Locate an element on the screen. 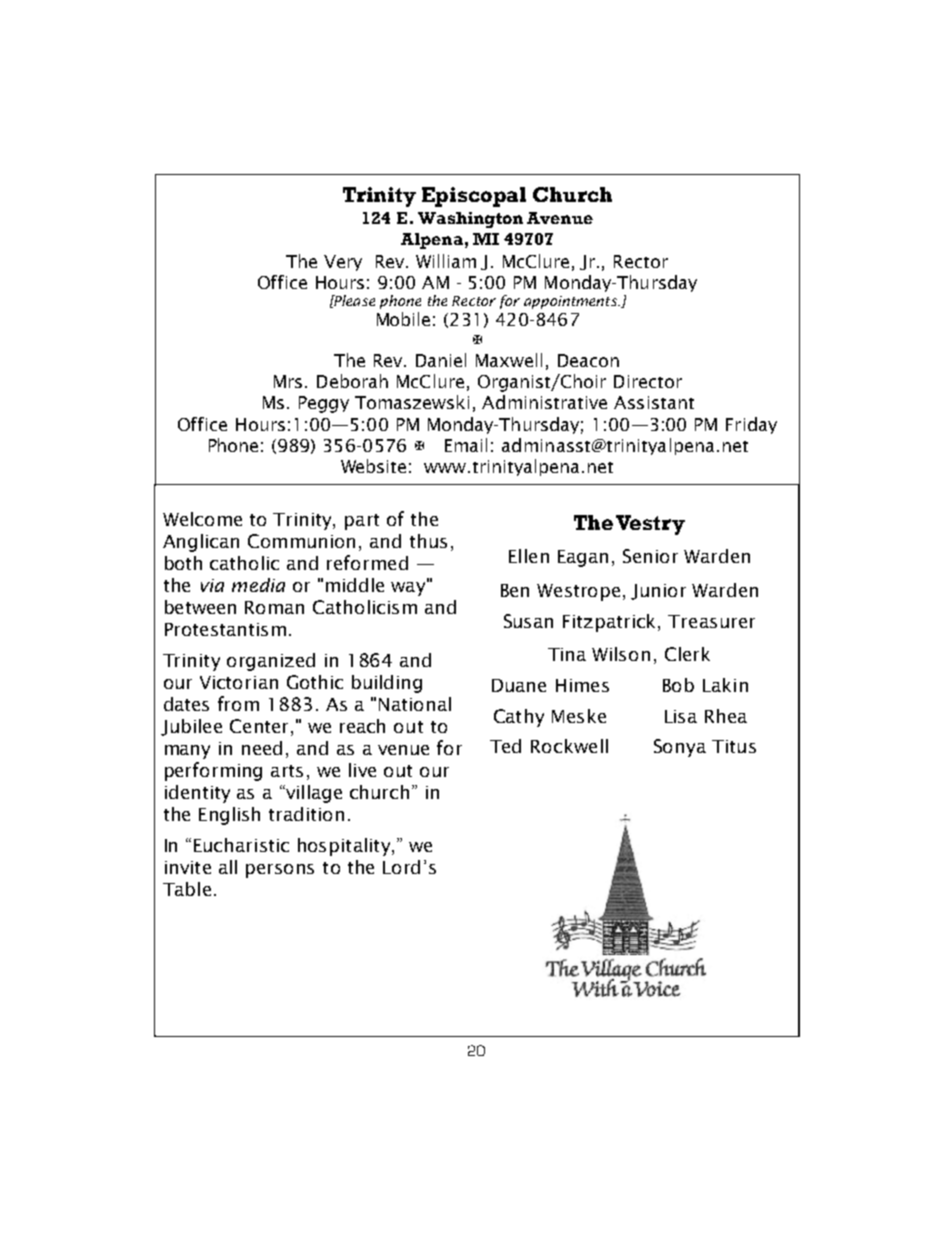  organized is located at coordinates (271, 662).
